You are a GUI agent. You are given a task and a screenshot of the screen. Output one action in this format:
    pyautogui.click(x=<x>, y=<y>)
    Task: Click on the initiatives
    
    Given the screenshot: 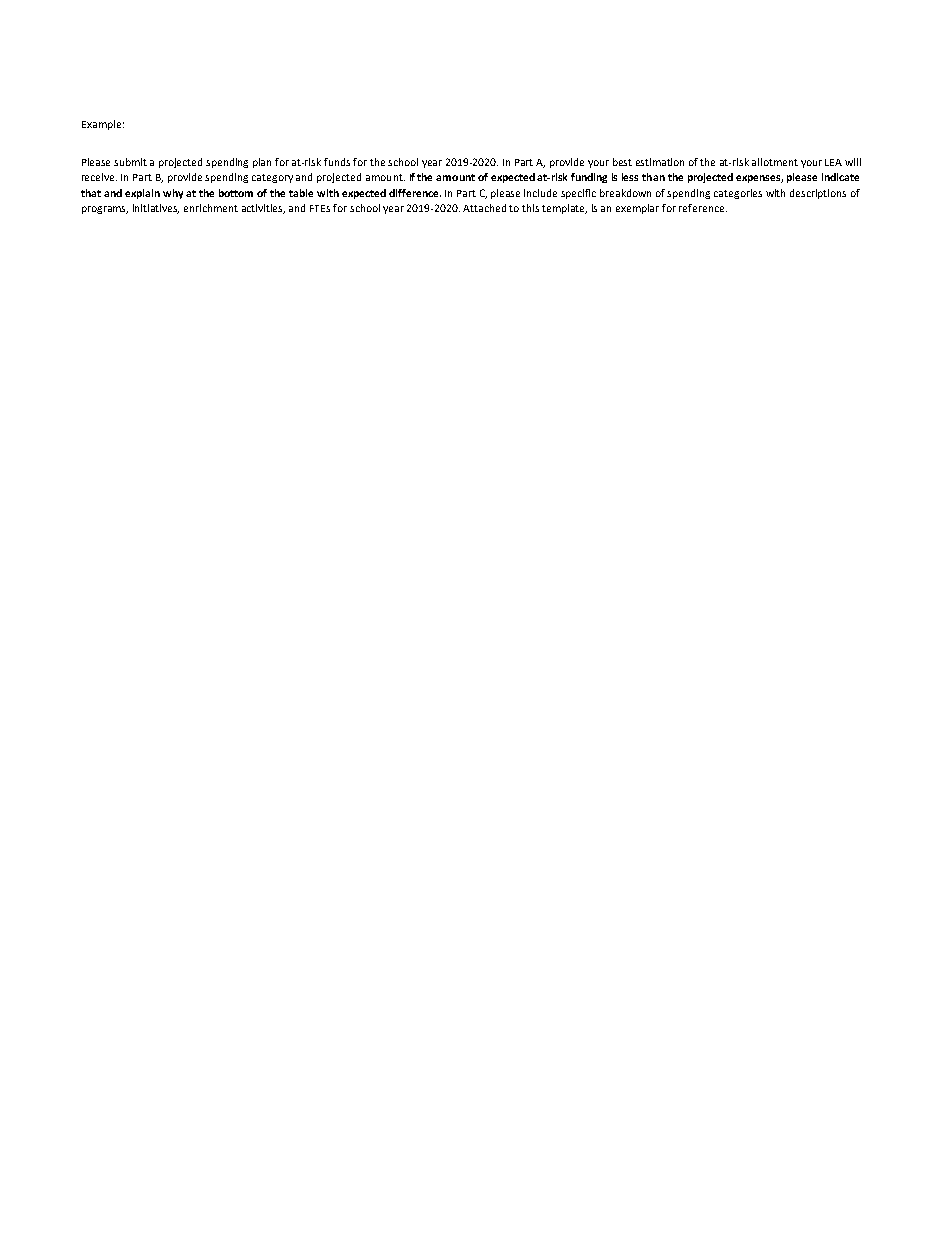 What is the action you would take?
    pyautogui.click(x=156, y=209)
